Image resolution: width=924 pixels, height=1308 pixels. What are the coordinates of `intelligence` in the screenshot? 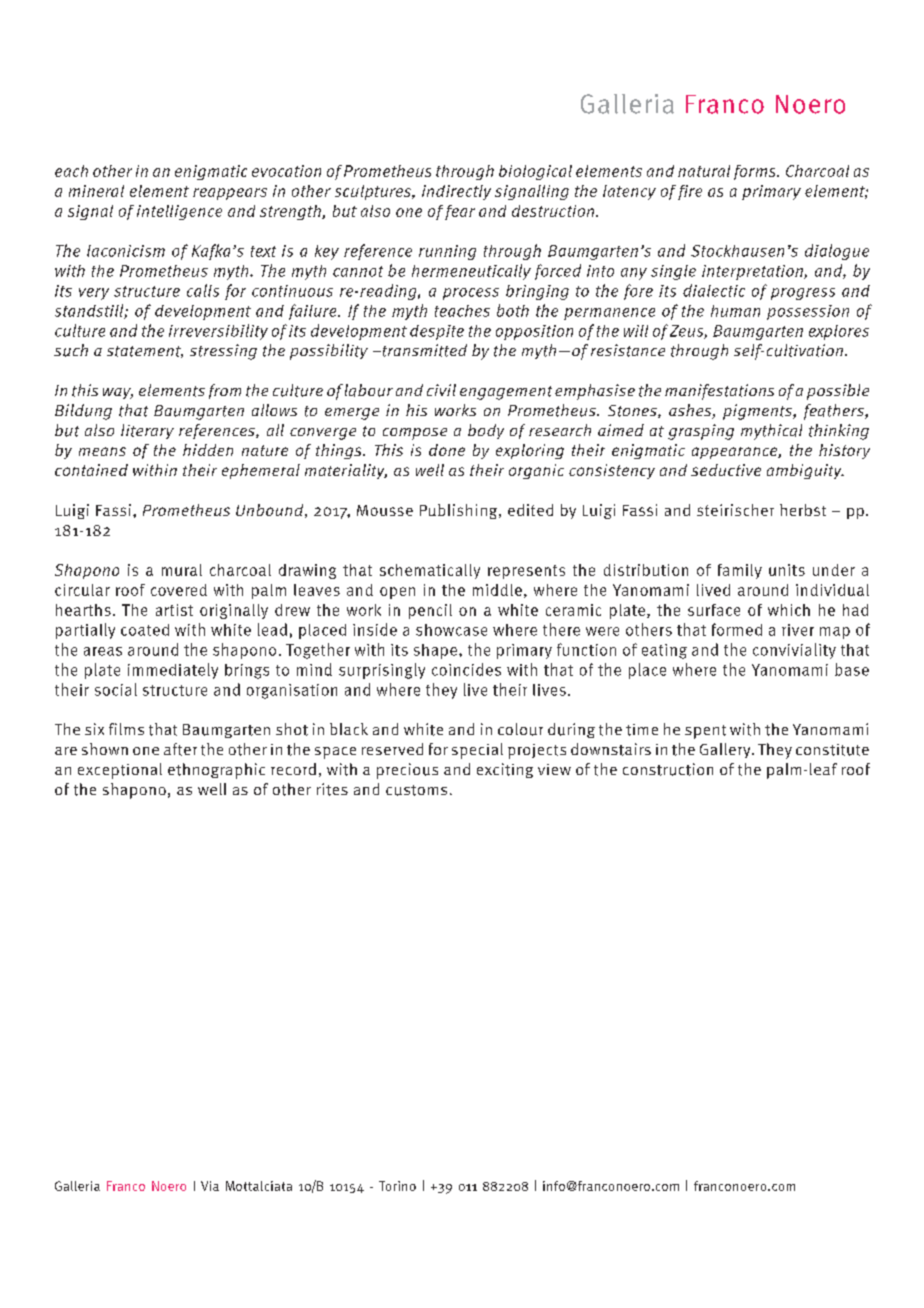 It's located at (179, 212).
